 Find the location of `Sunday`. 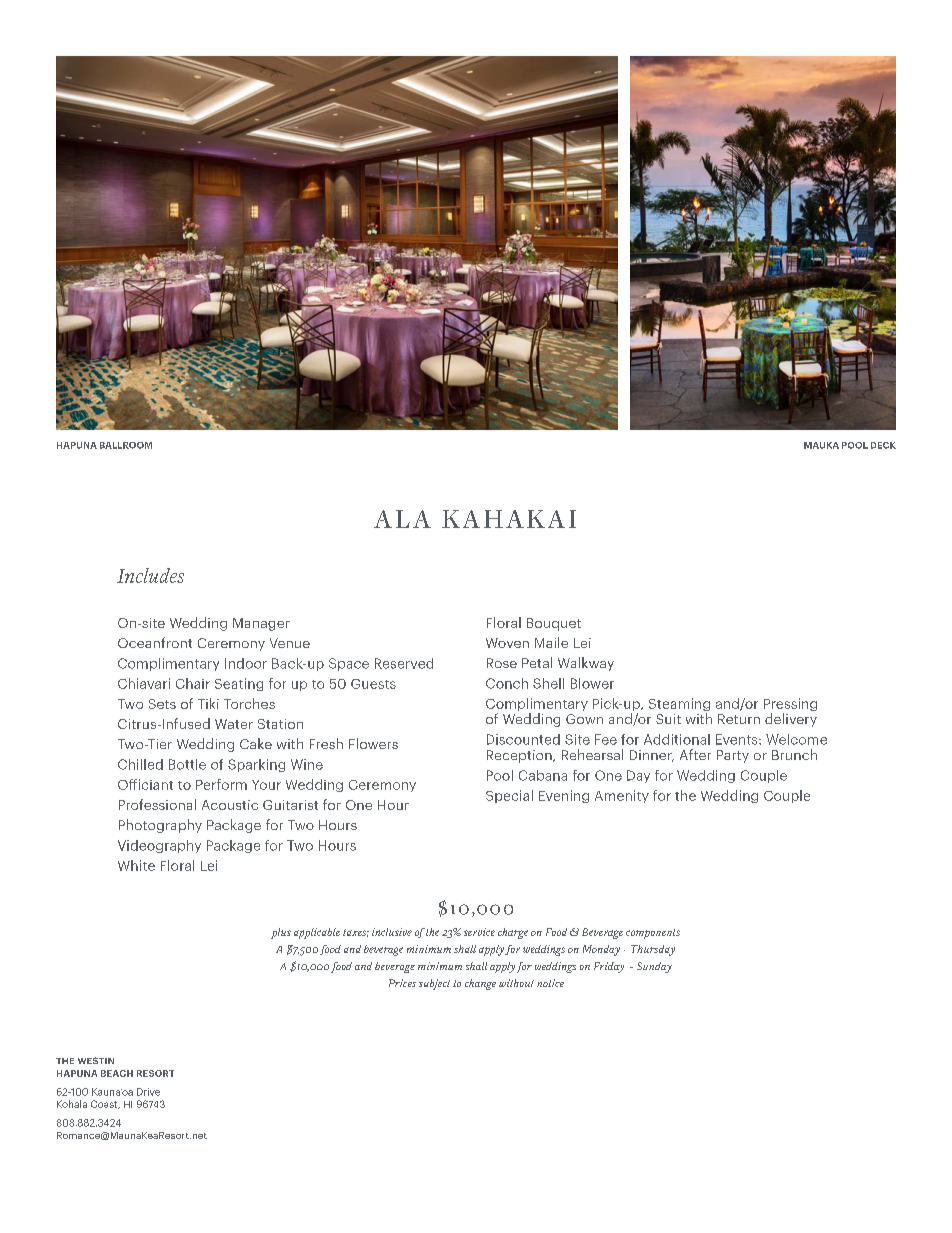

Sunday is located at coordinates (654, 967).
